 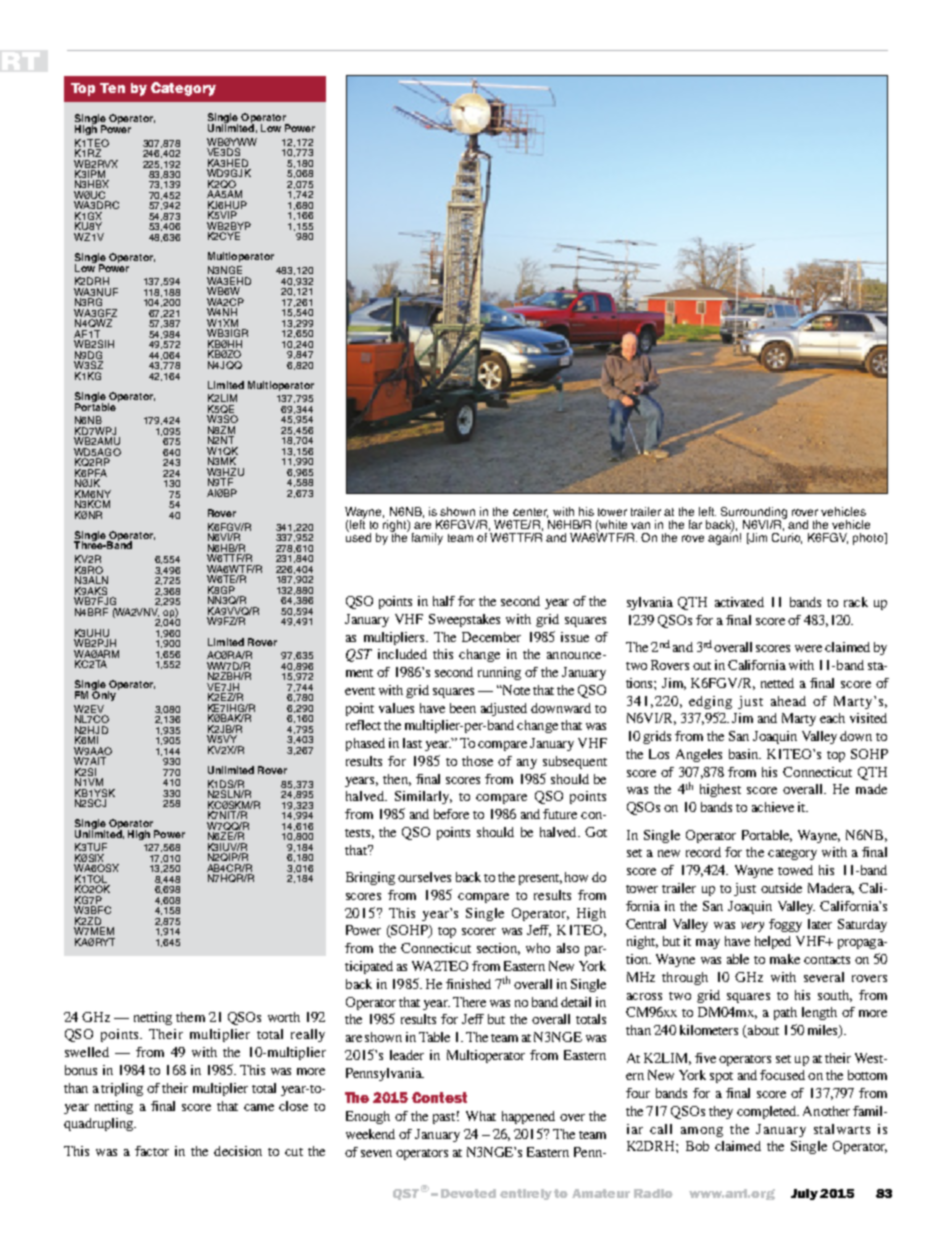 What do you see at coordinates (104, 695) in the screenshot?
I see `Only` at bounding box center [104, 695].
